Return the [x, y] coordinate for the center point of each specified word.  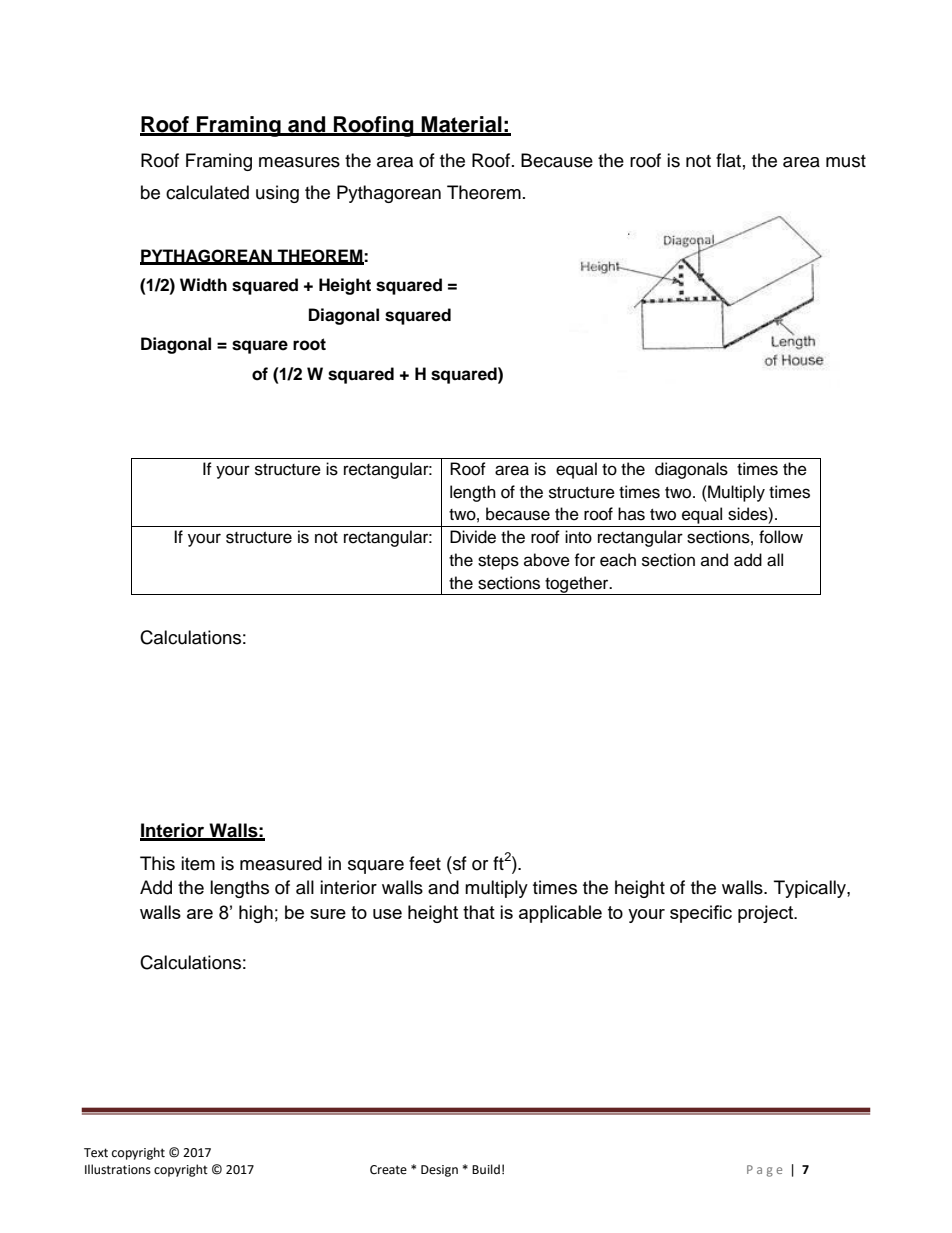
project [767, 914]
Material [462, 125]
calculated [207, 192]
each [618, 560]
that [479, 912]
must [846, 161]
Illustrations [118, 1169]
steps [498, 562]
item [198, 863]
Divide [473, 537]
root [309, 344]
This [157, 863]
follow [781, 537]
